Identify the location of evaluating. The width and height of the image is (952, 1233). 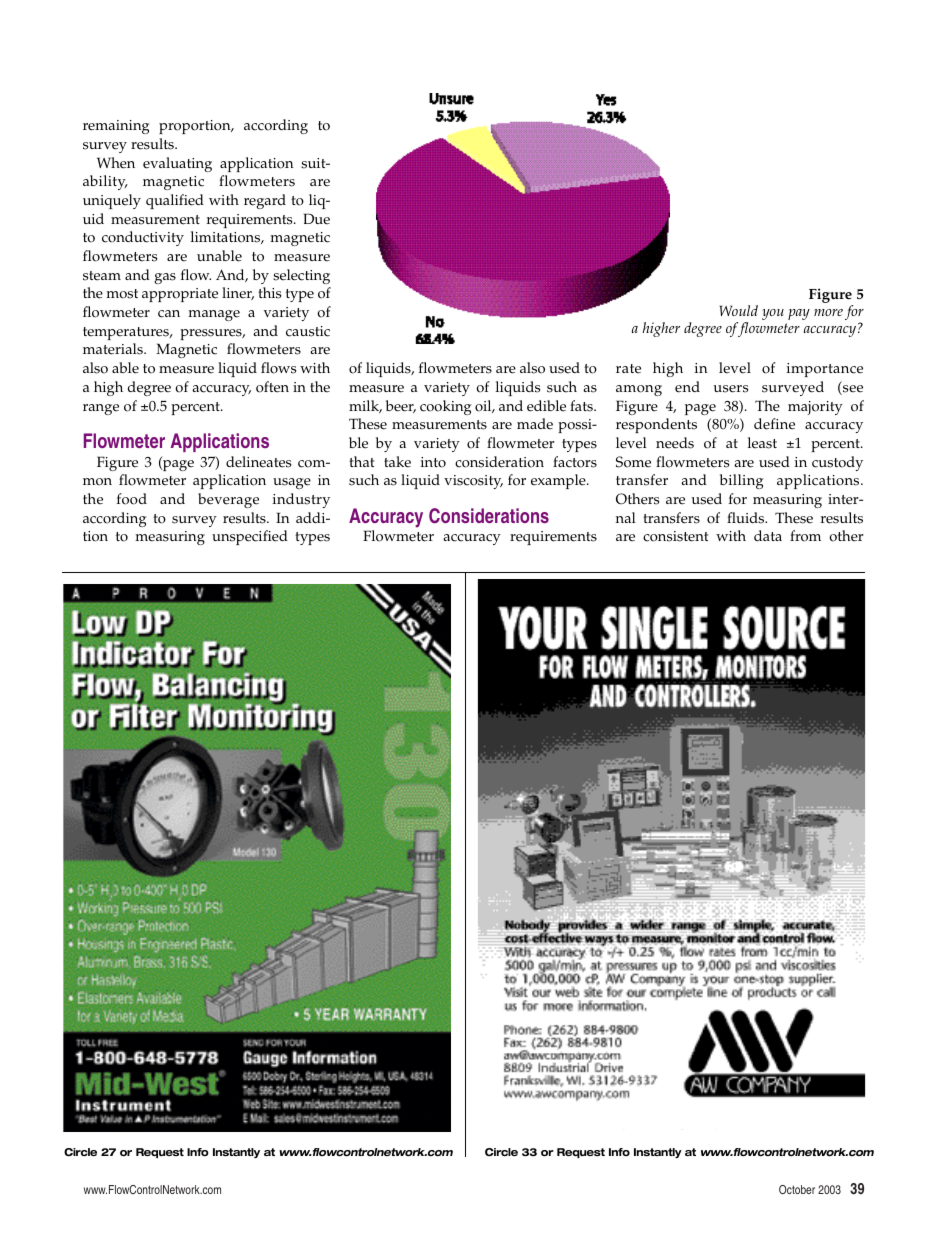
(177, 164).
